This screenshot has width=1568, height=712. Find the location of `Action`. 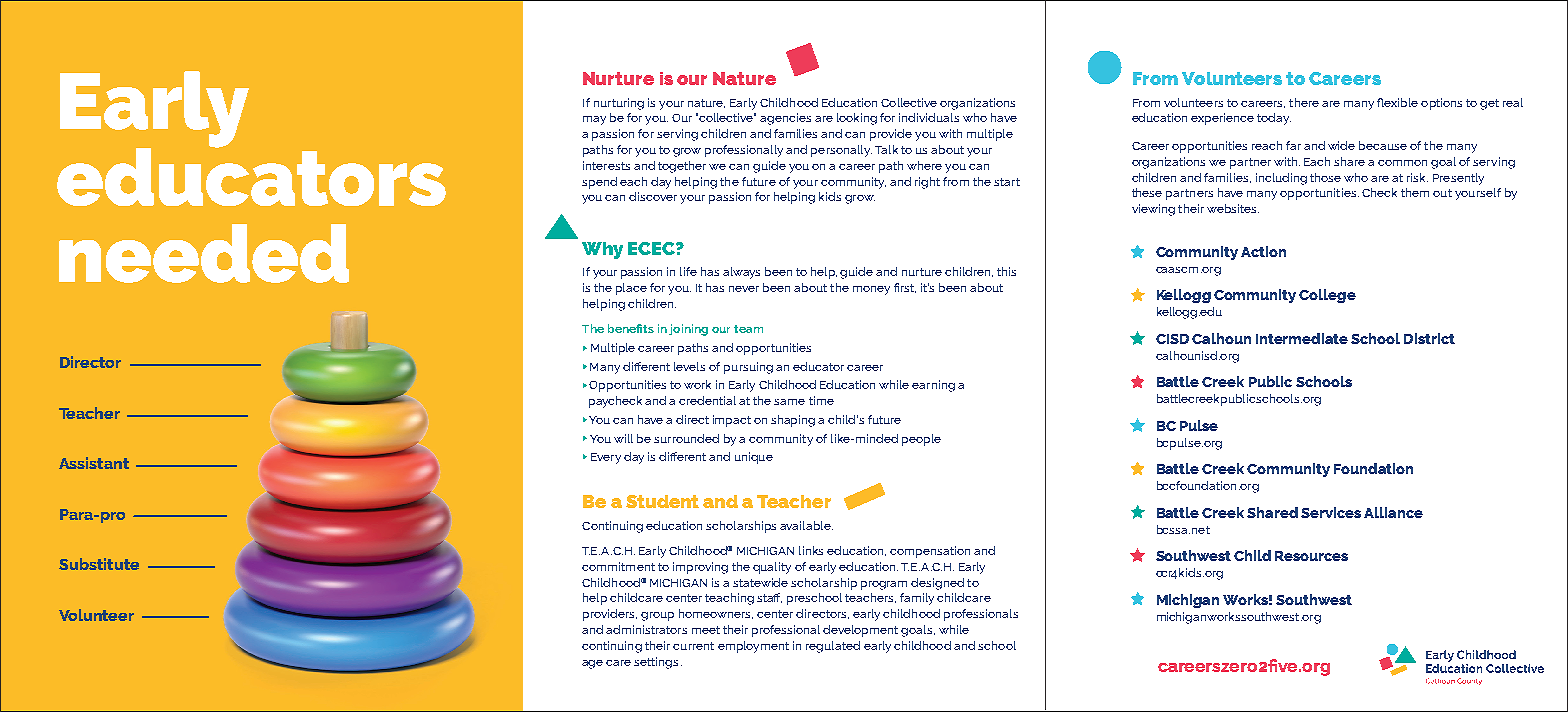

Action is located at coordinates (1263, 251).
